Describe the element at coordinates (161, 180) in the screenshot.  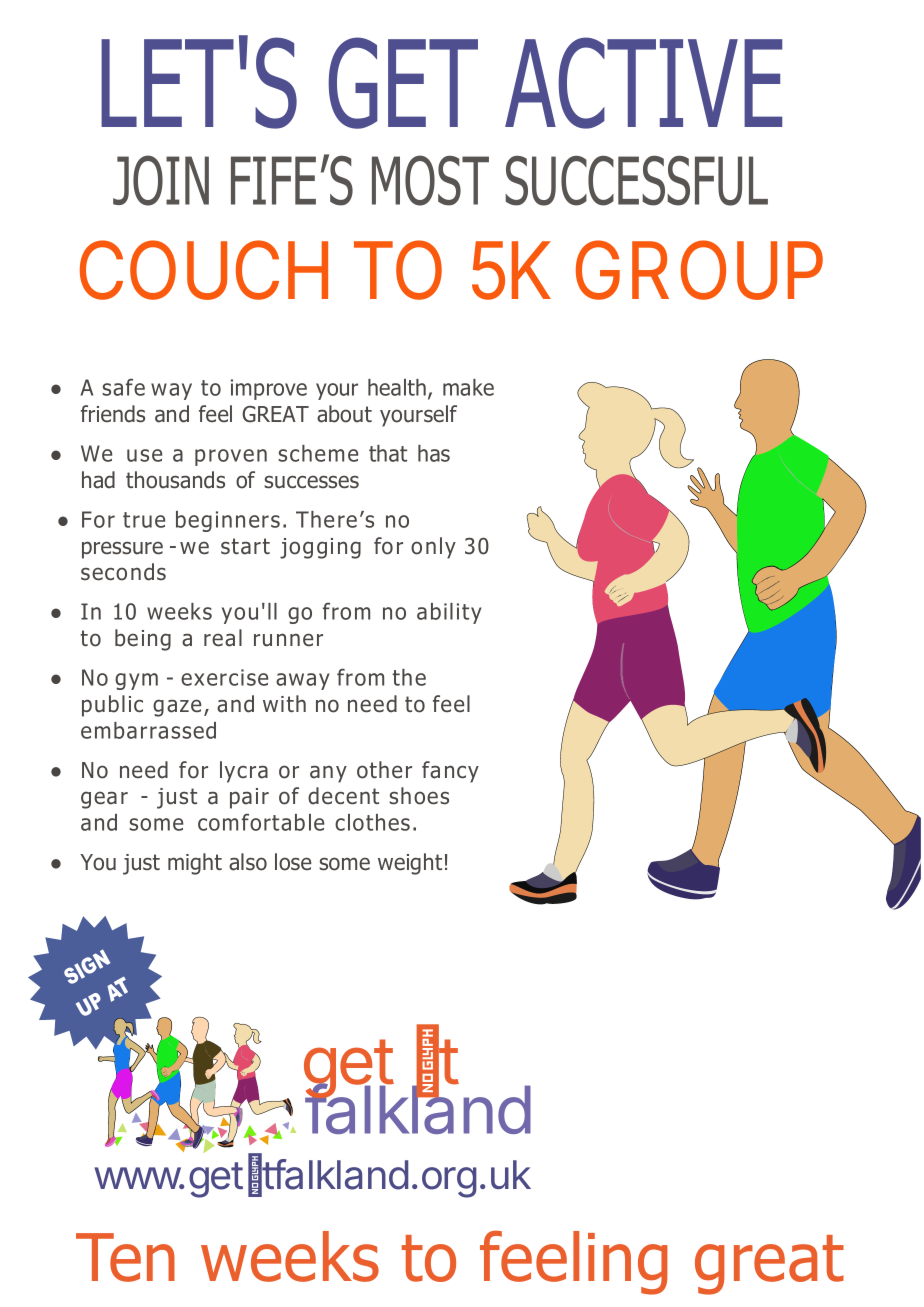
I see `JOIN` at that location.
